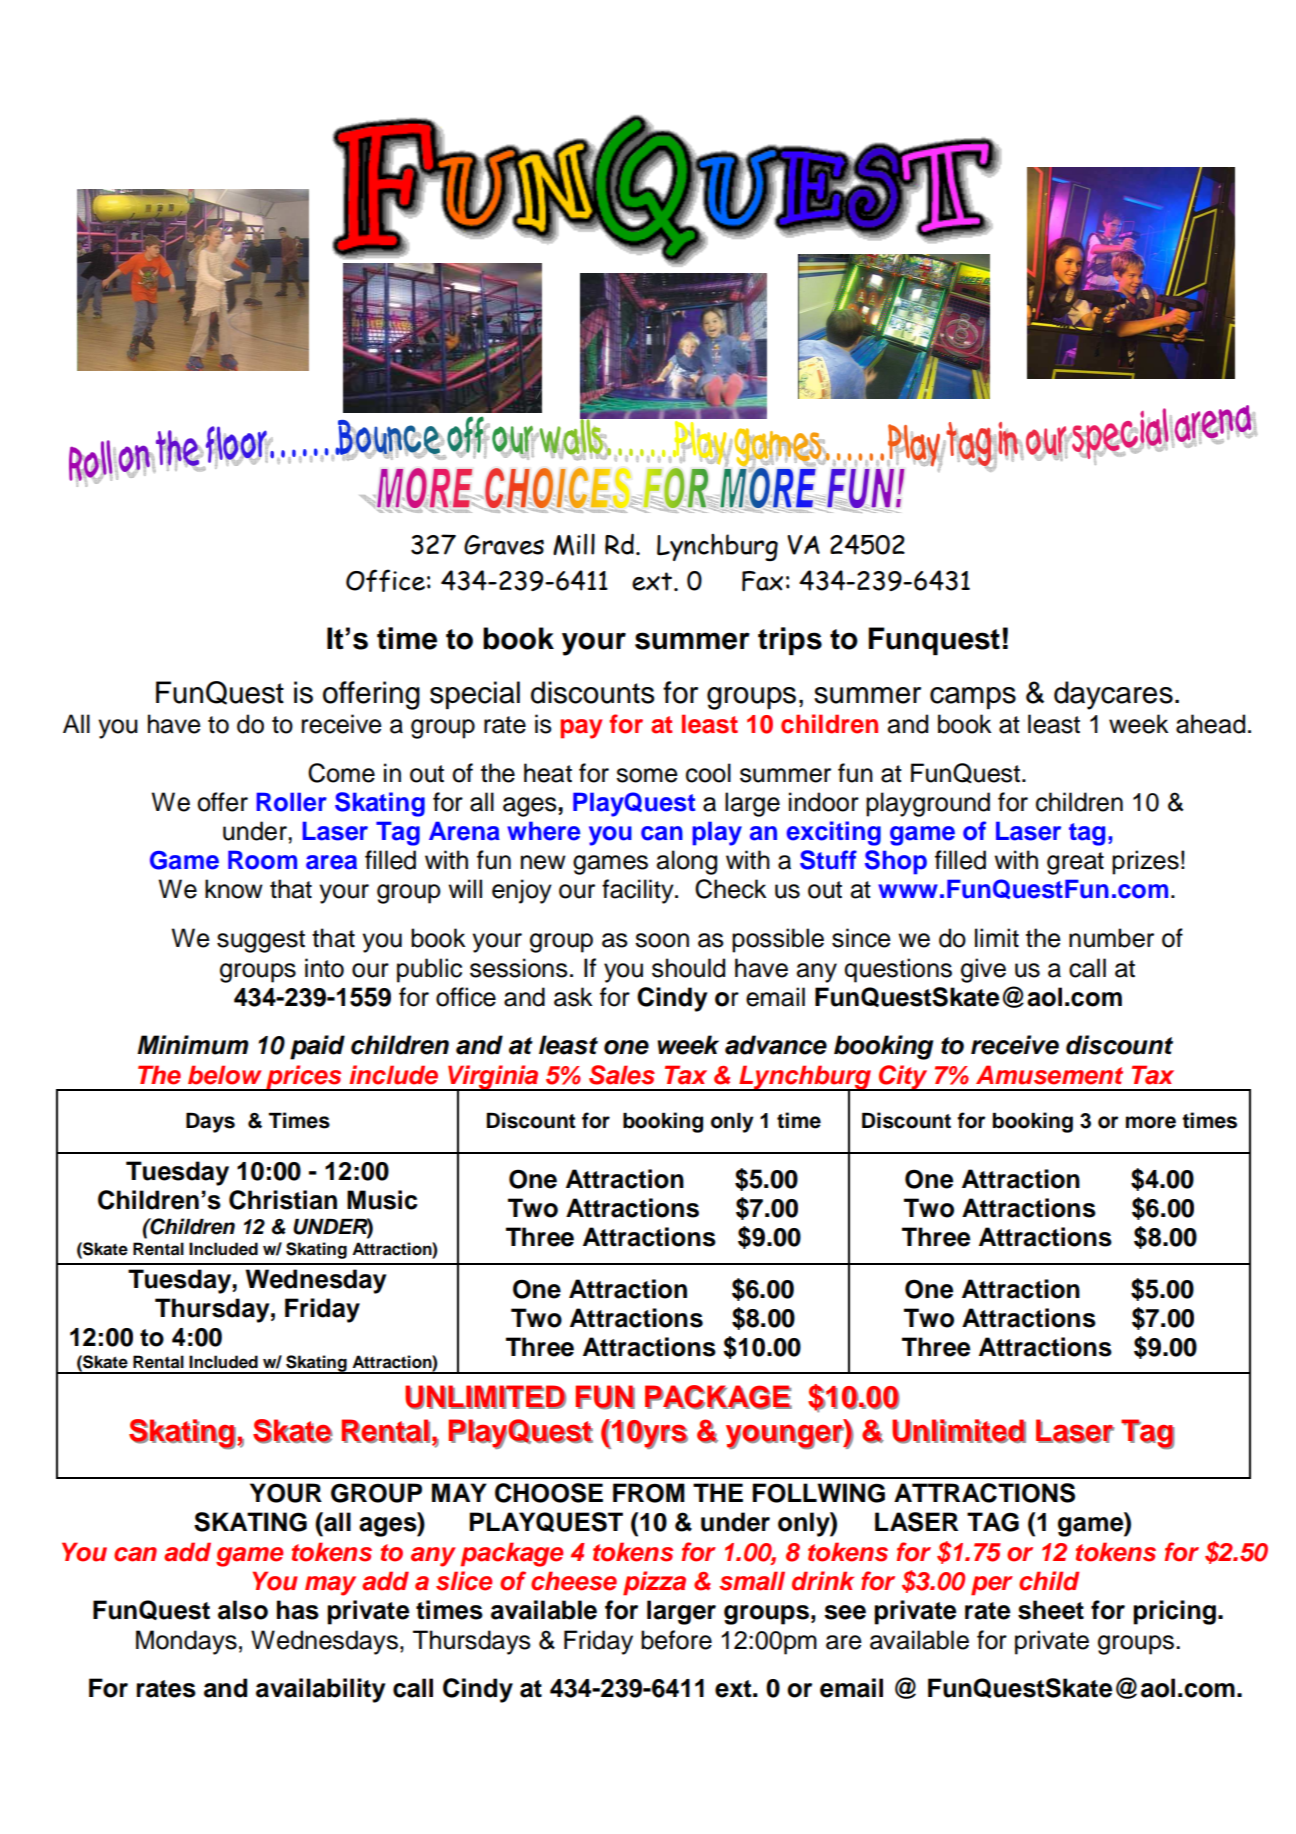 The height and width of the document is (1834, 1296). Describe the element at coordinates (320, 1690) in the document. I see `availability` at that location.
